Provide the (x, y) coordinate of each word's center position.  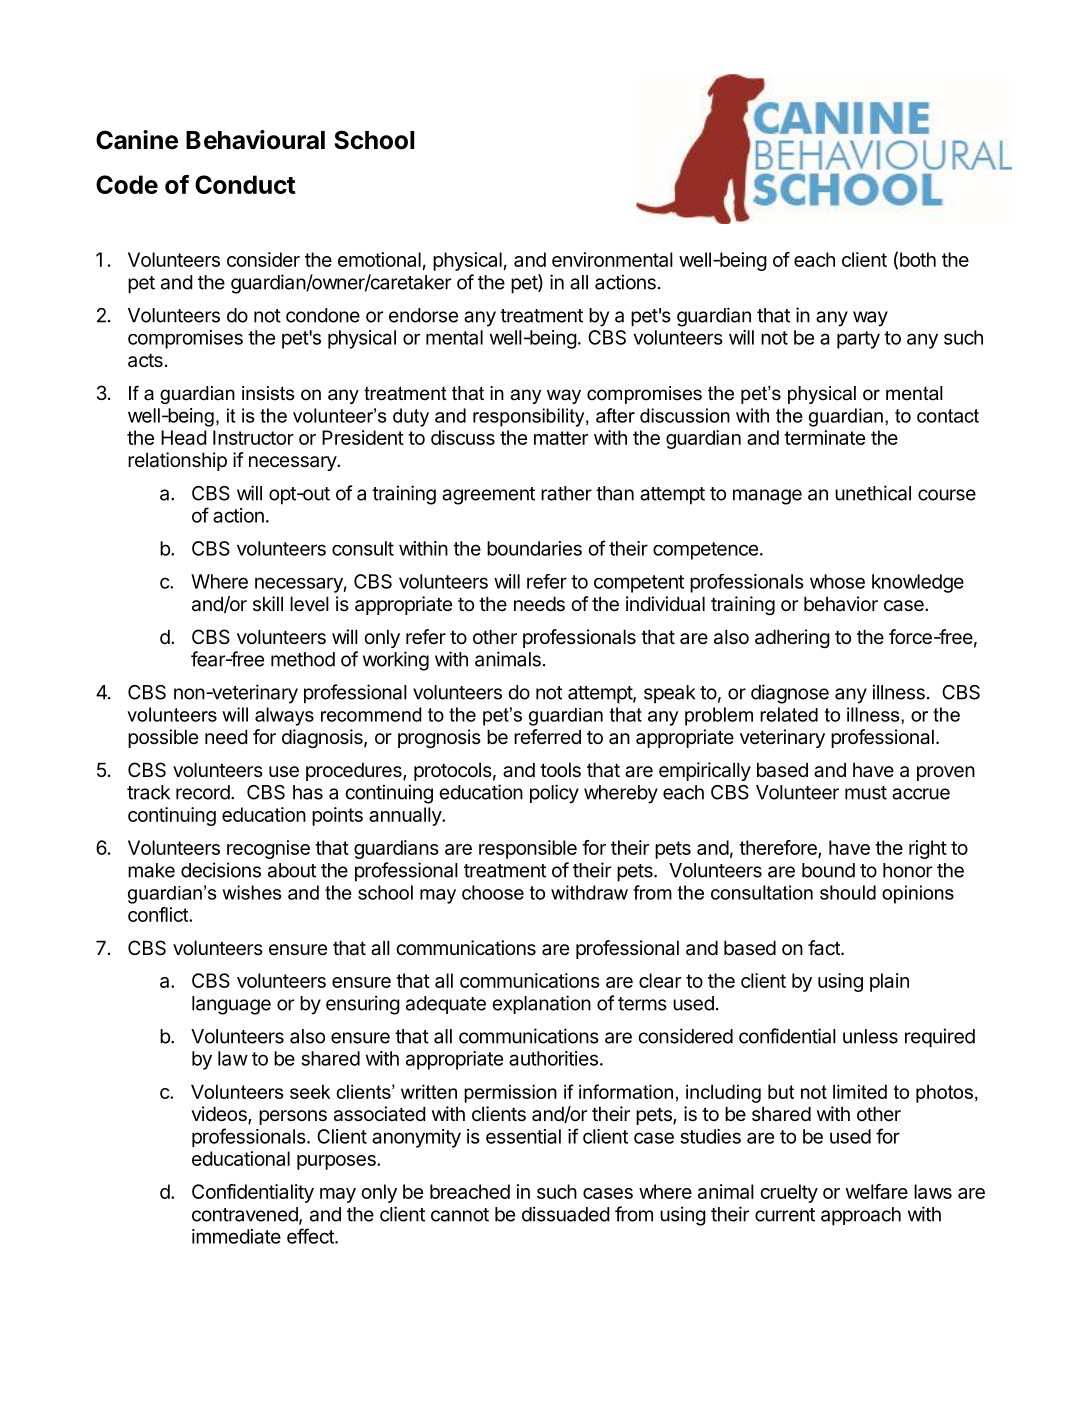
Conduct (245, 184)
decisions (221, 870)
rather (566, 493)
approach (861, 1216)
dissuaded (565, 1214)
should (848, 892)
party (858, 340)
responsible (528, 849)
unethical (873, 493)
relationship (177, 461)
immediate (236, 1236)
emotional (379, 259)
